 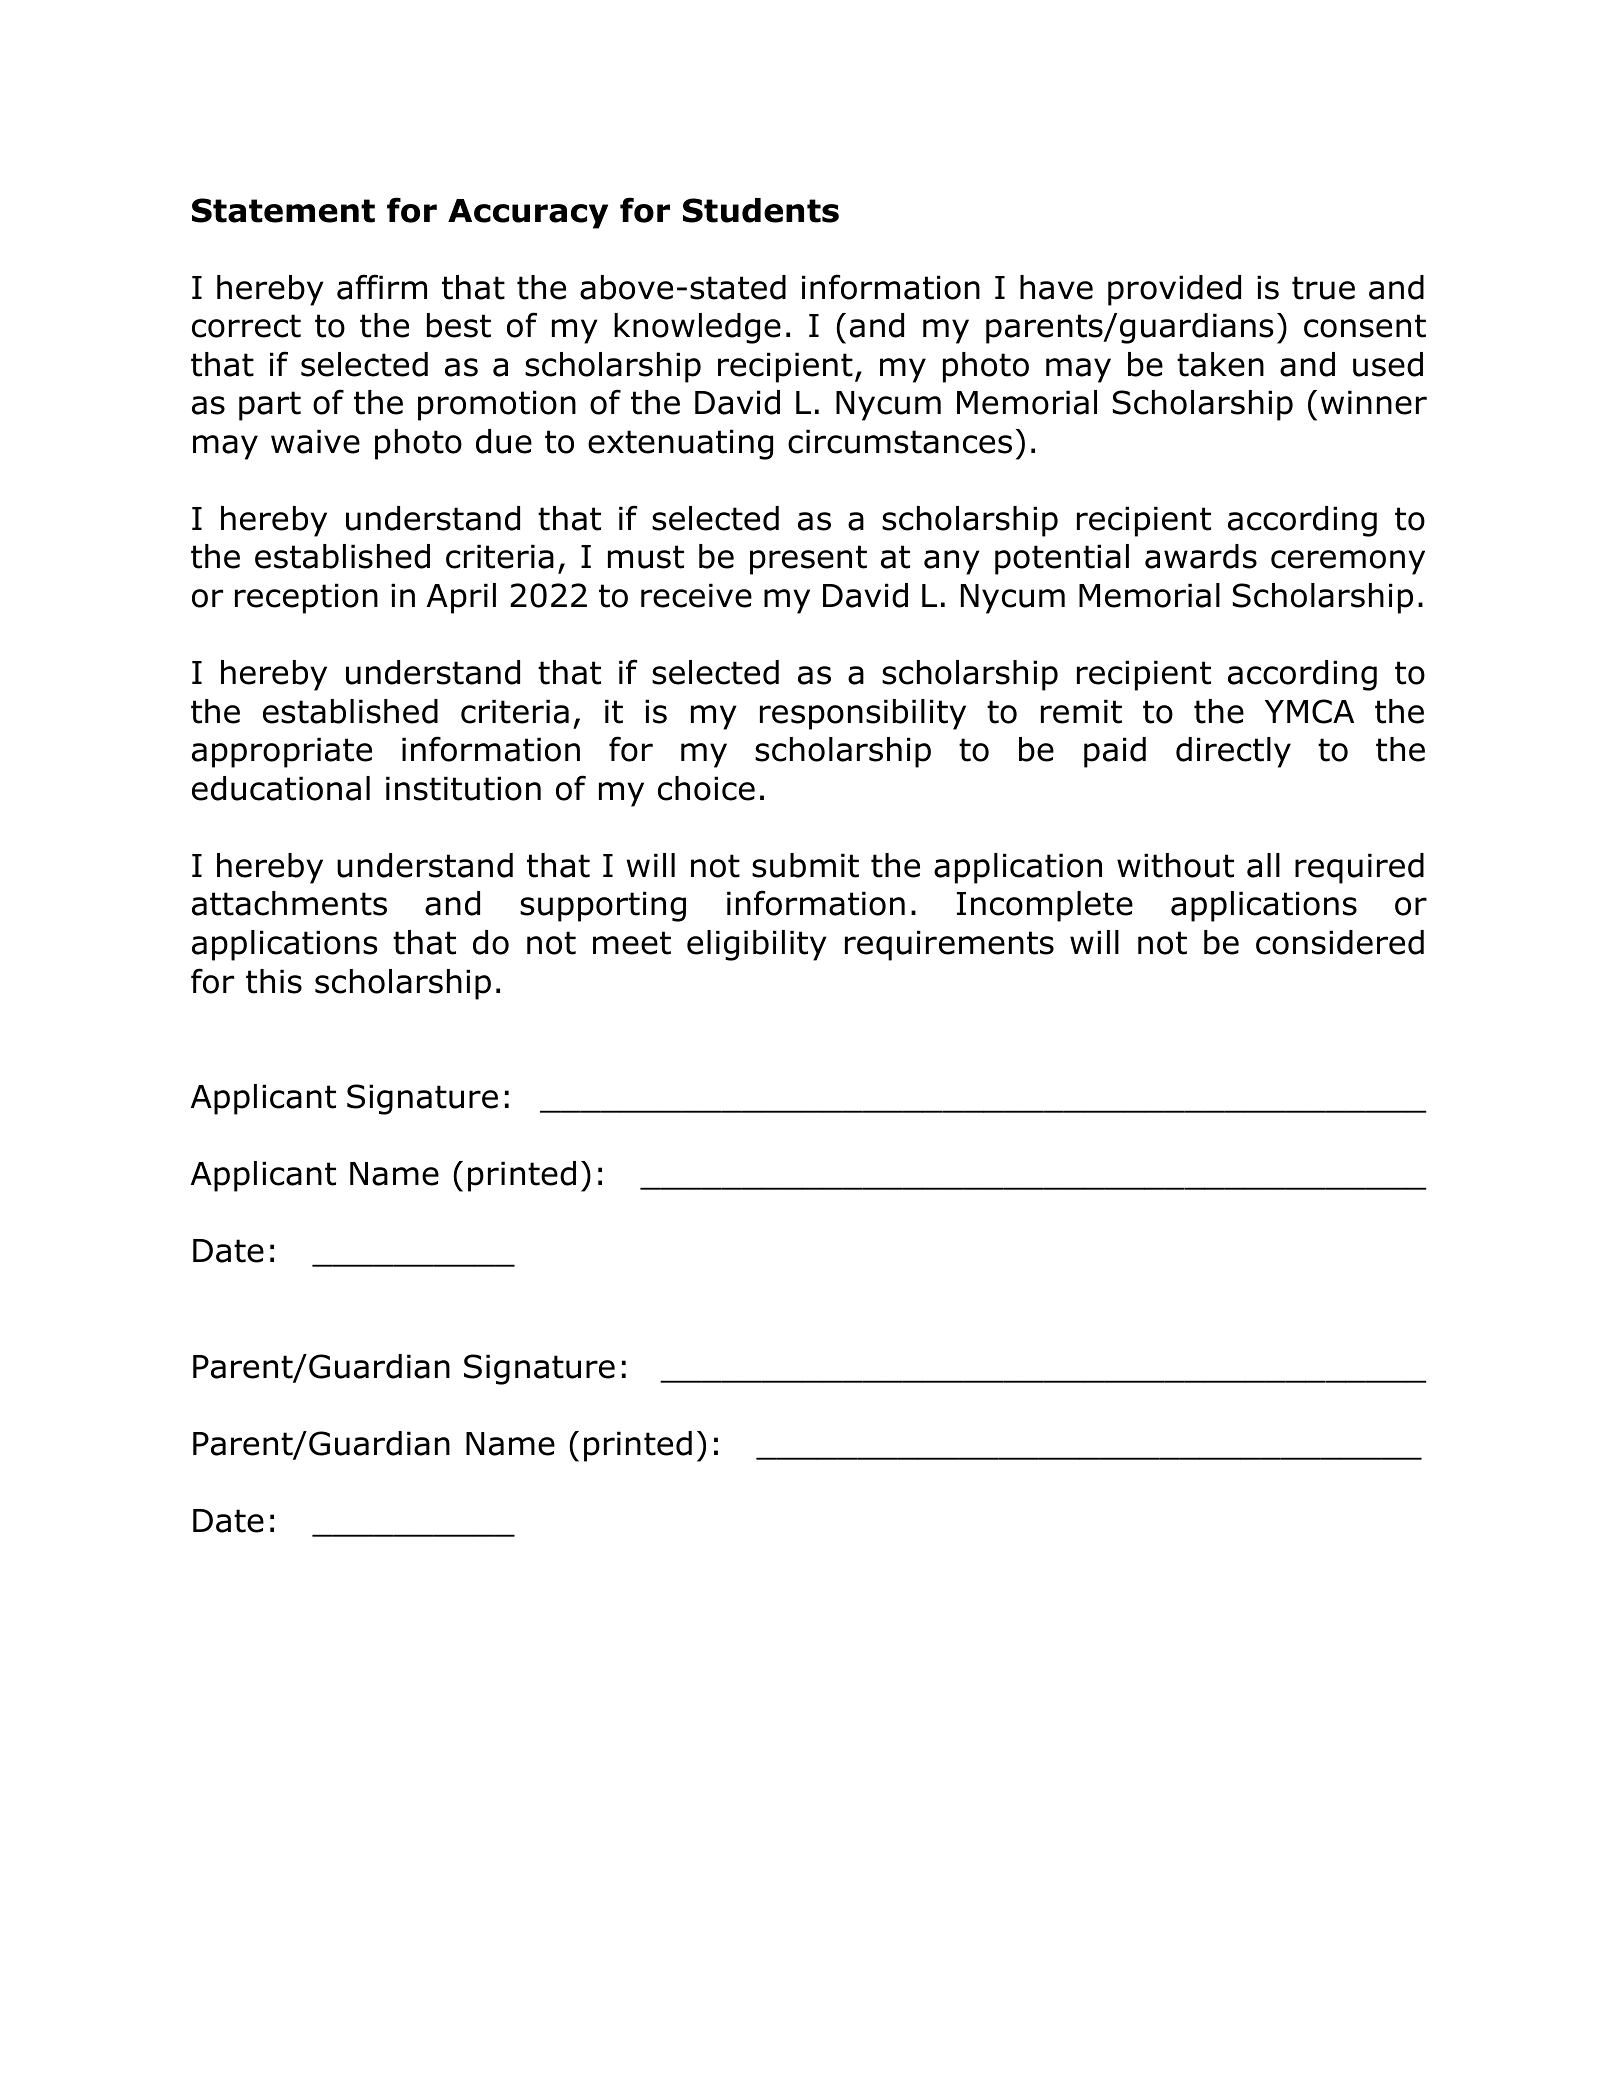 I want to click on Students, so click(x=761, y=210).
